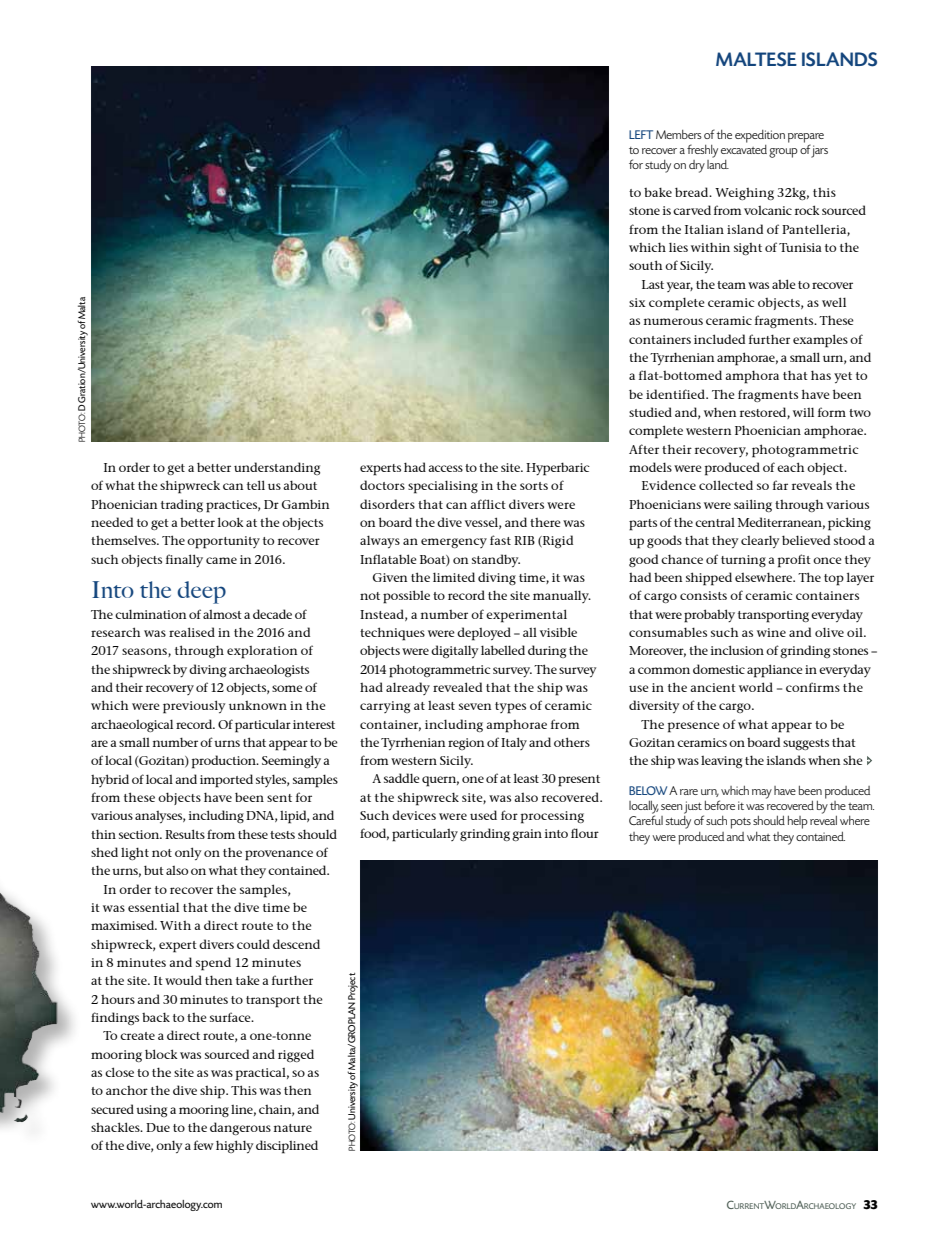 The image size is (952, 1242). What do you see at coordinates (466, 744) in the screenshot?
I see `region` at bounding box center [466, 744].
